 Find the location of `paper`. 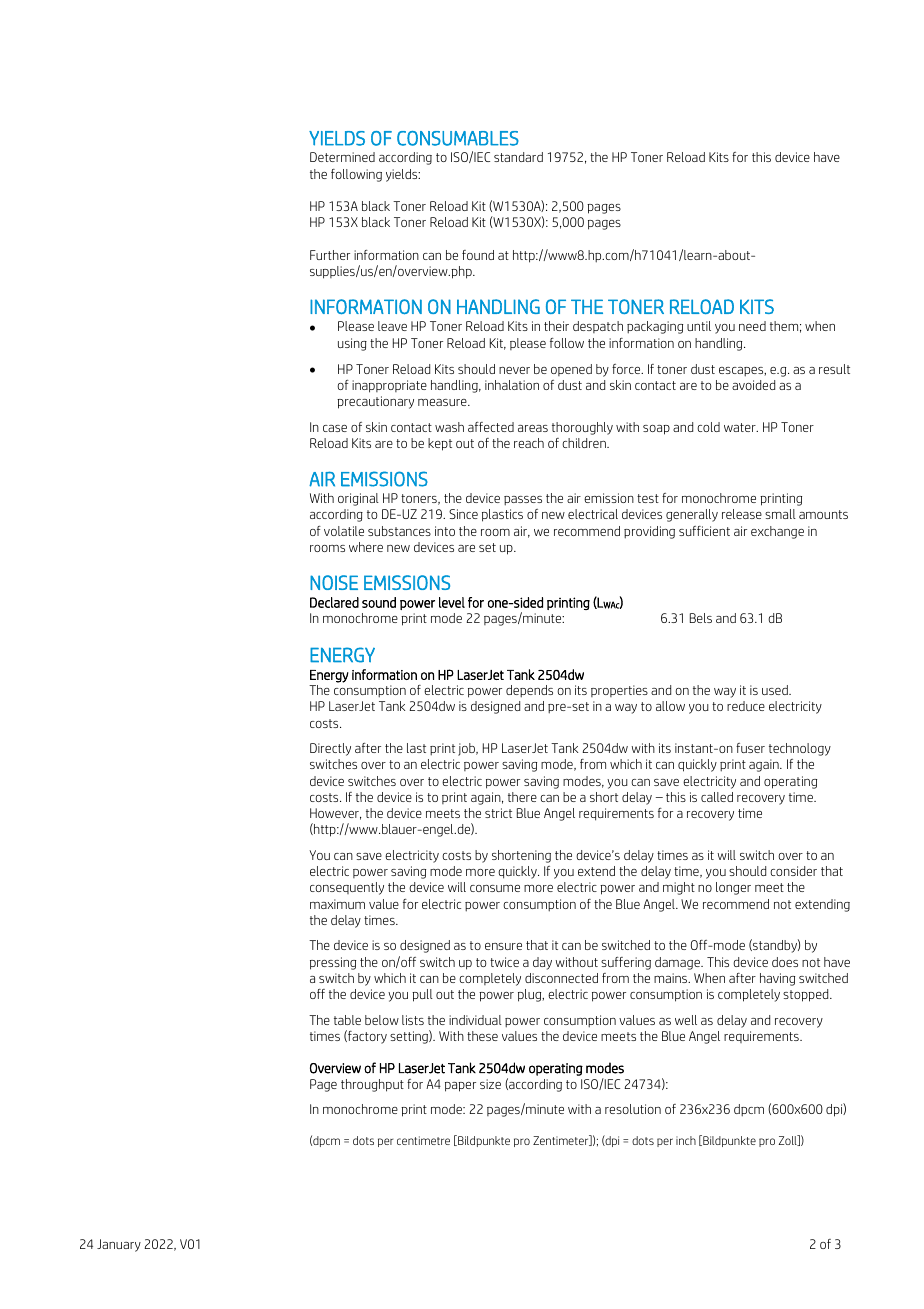

paper is located at coordinates (460, 1087).
